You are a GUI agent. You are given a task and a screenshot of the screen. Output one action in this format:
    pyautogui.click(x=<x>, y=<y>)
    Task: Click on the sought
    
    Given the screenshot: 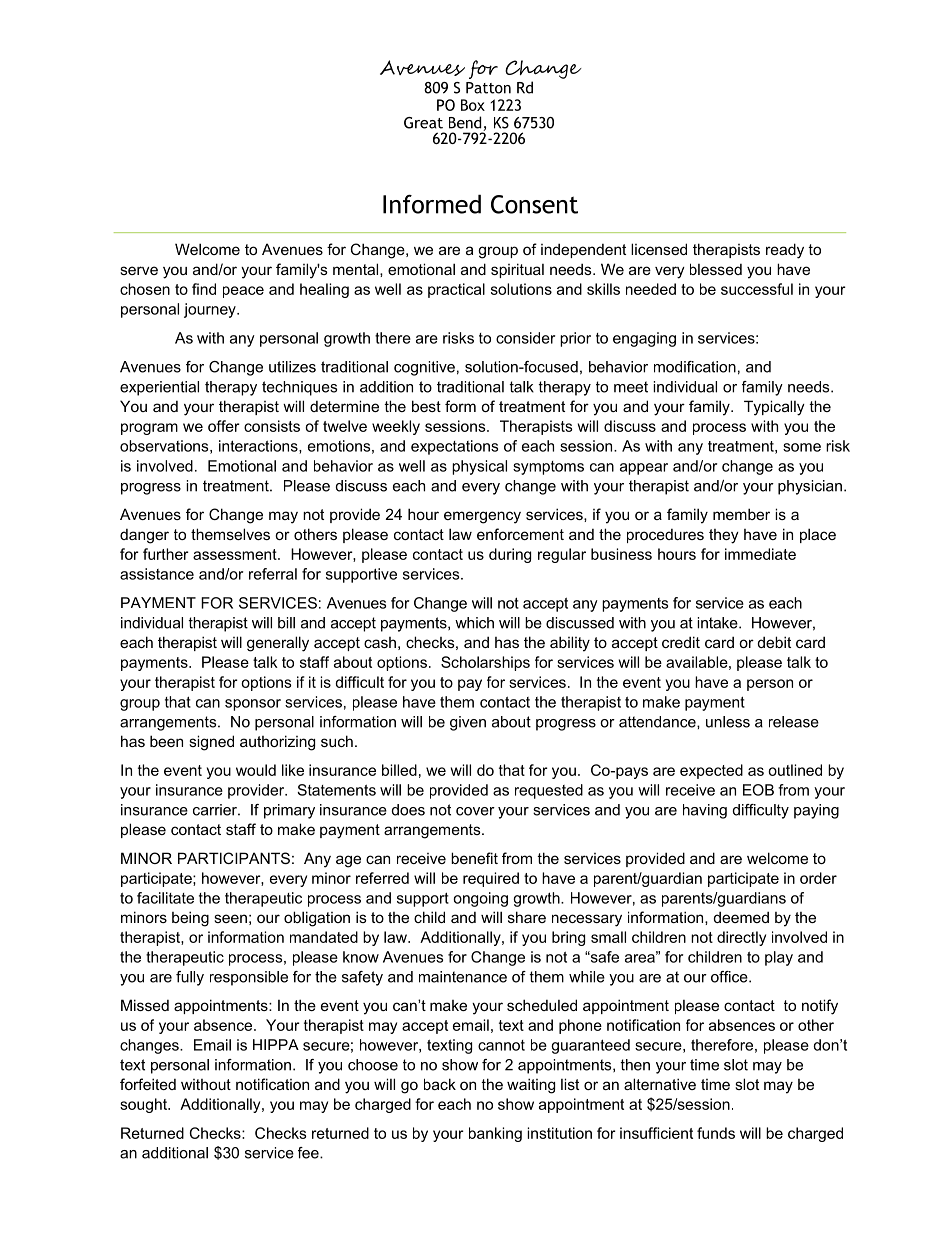 What is the action you would take?
    pyautogui.click(x=144, y=1105)
